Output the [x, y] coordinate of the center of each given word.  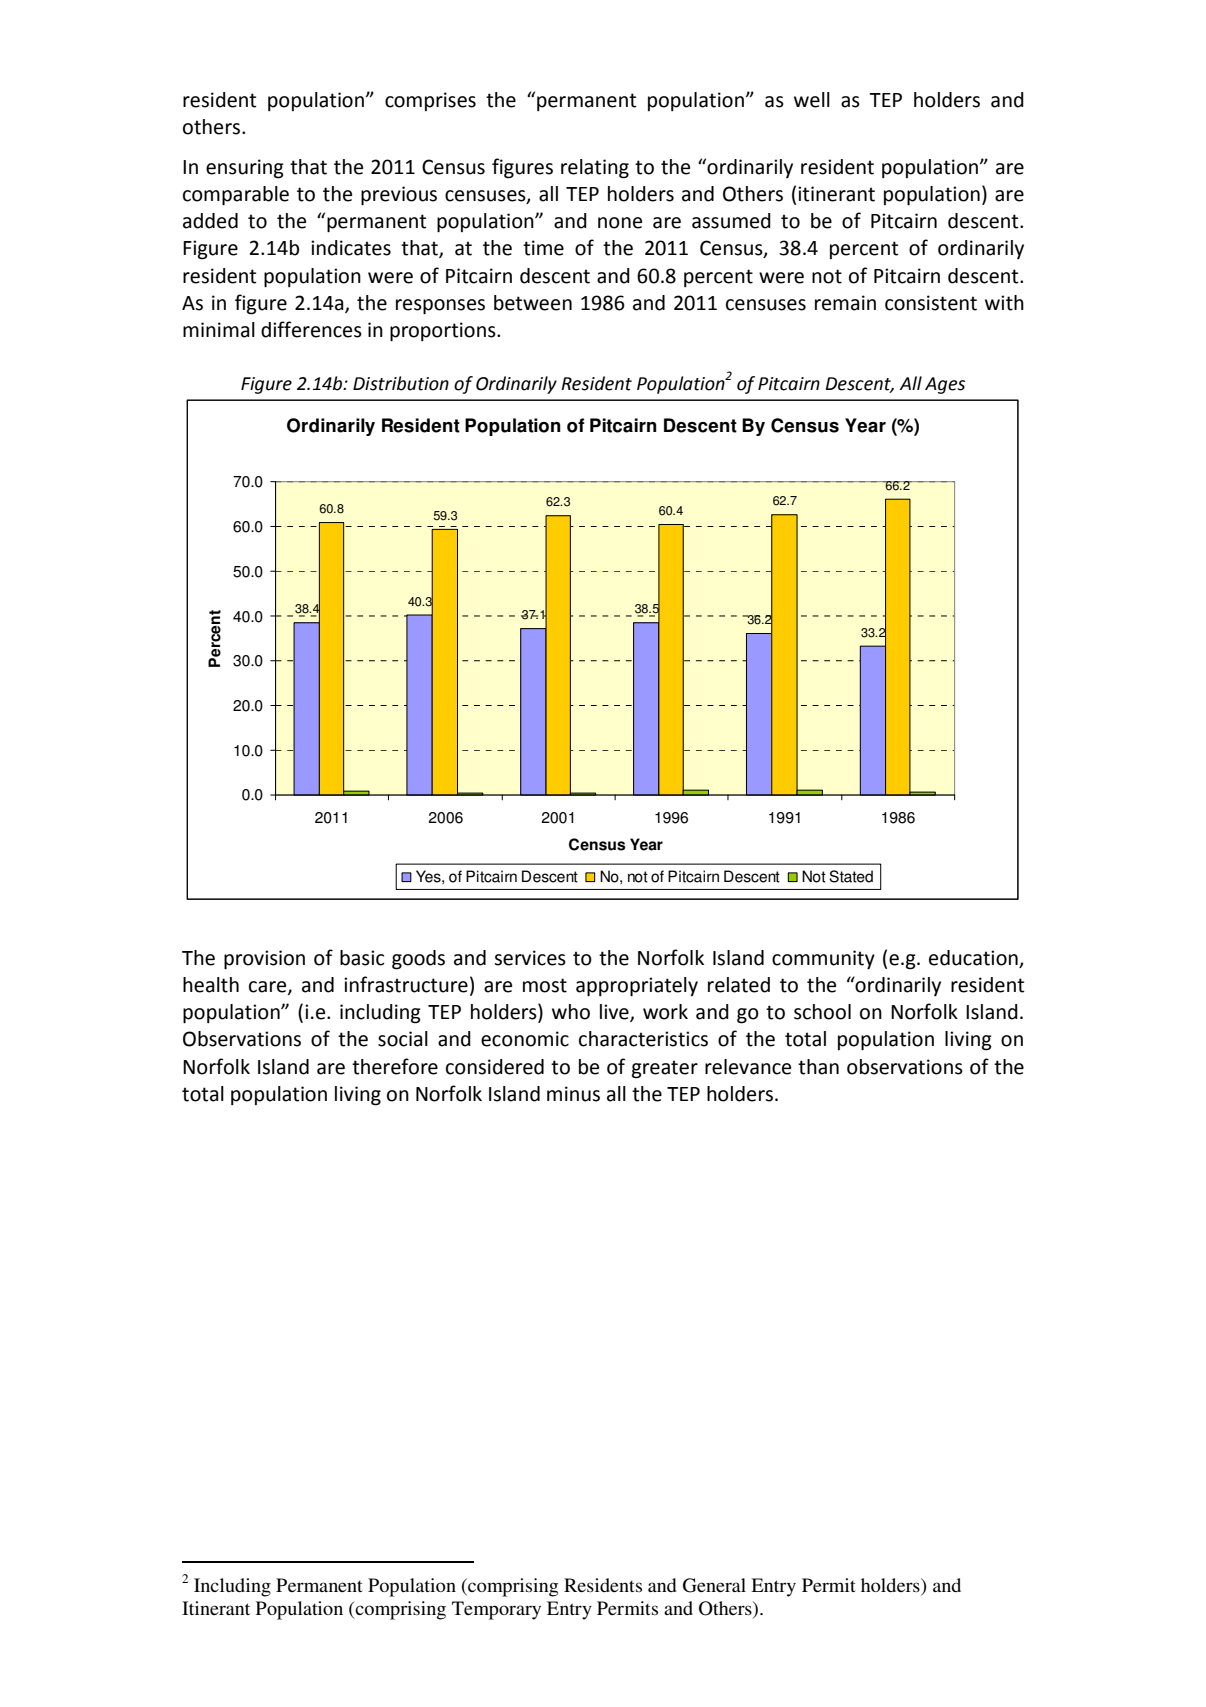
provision [264, 960]
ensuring [245, 169]
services [530, 958]
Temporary [496, 1610]
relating [595, 169]
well [812, 100]
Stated [851, 876]
